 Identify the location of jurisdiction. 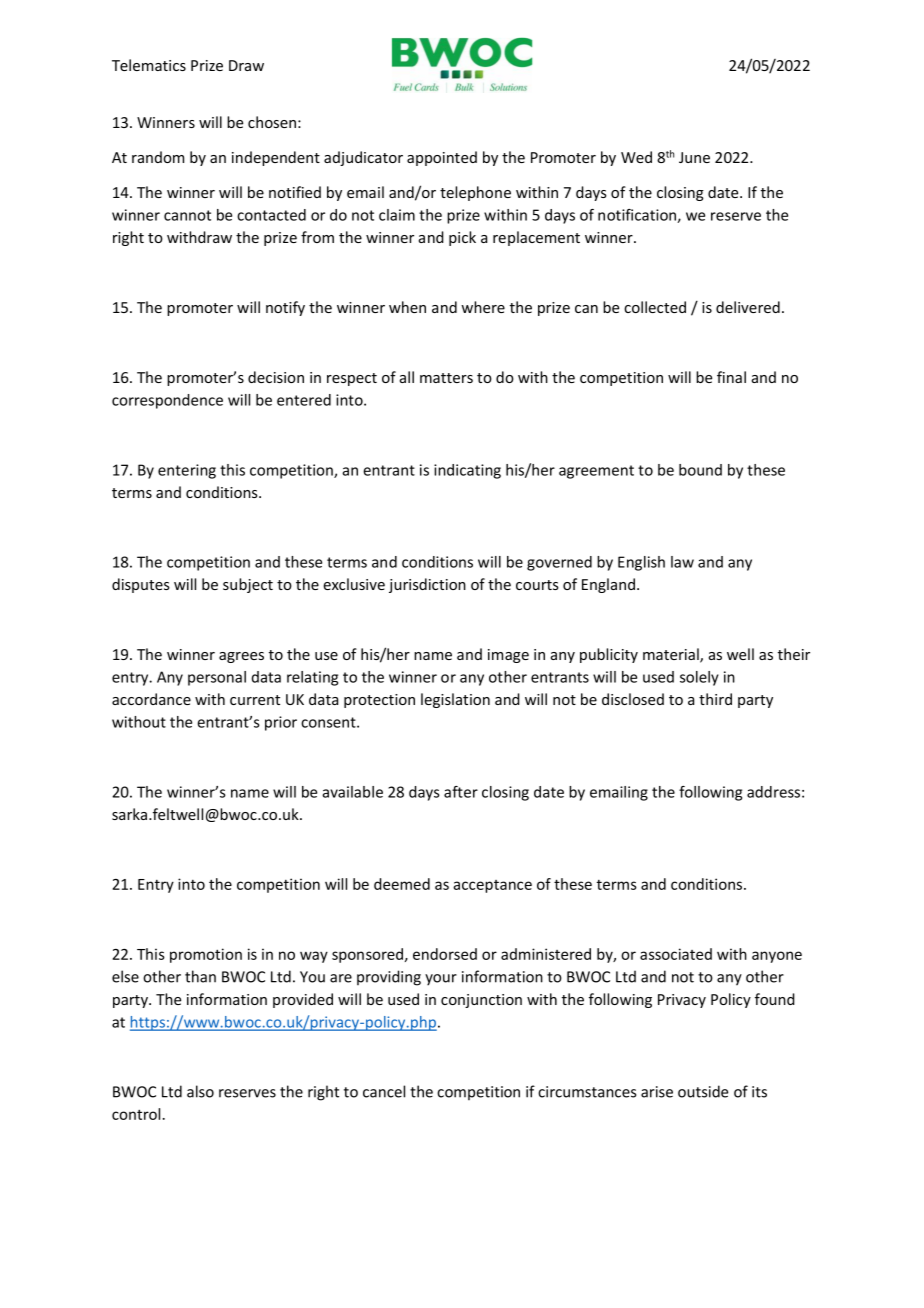
(427, 585).
